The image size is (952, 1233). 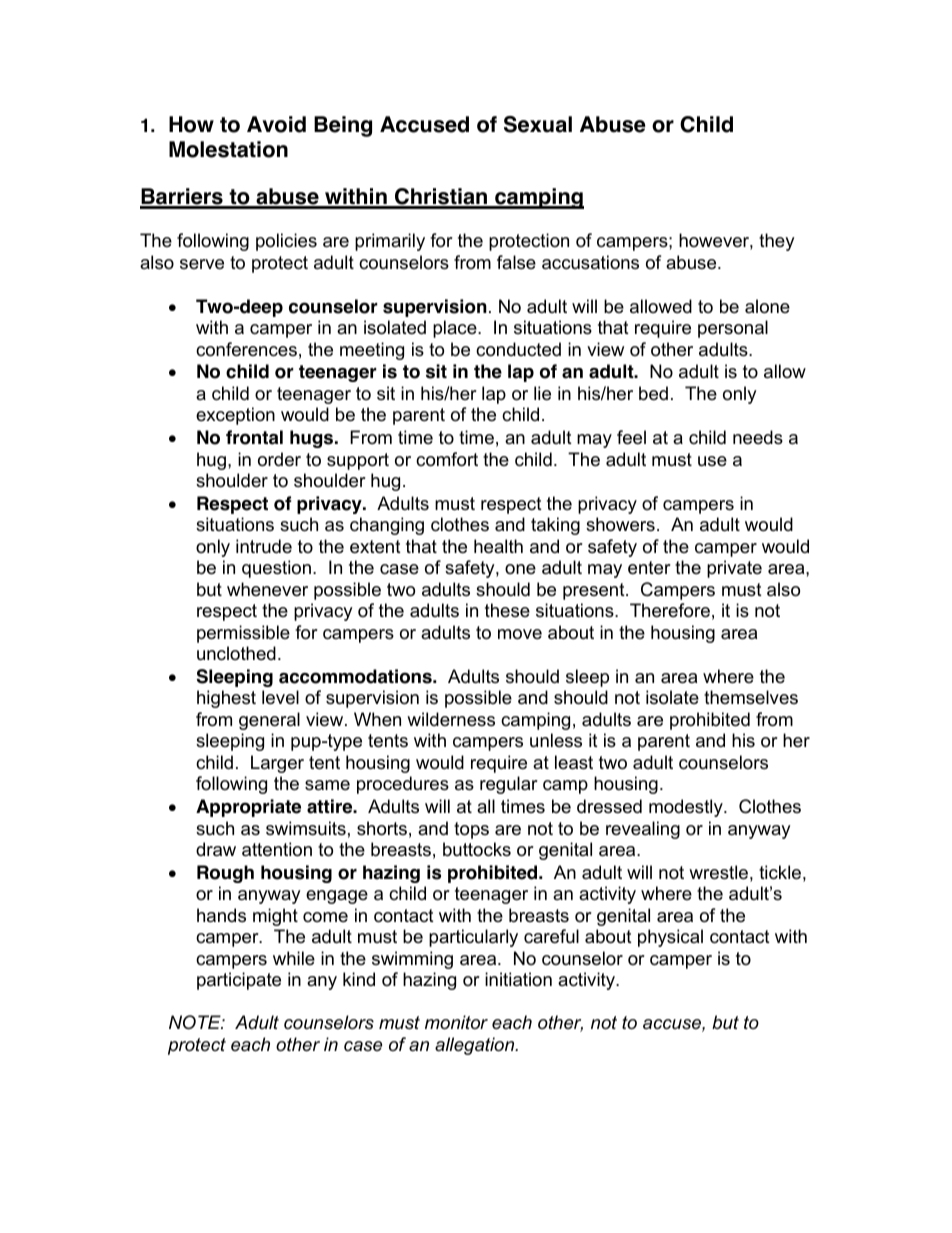 I want to click on frontal, so click(x=254, y=437).
